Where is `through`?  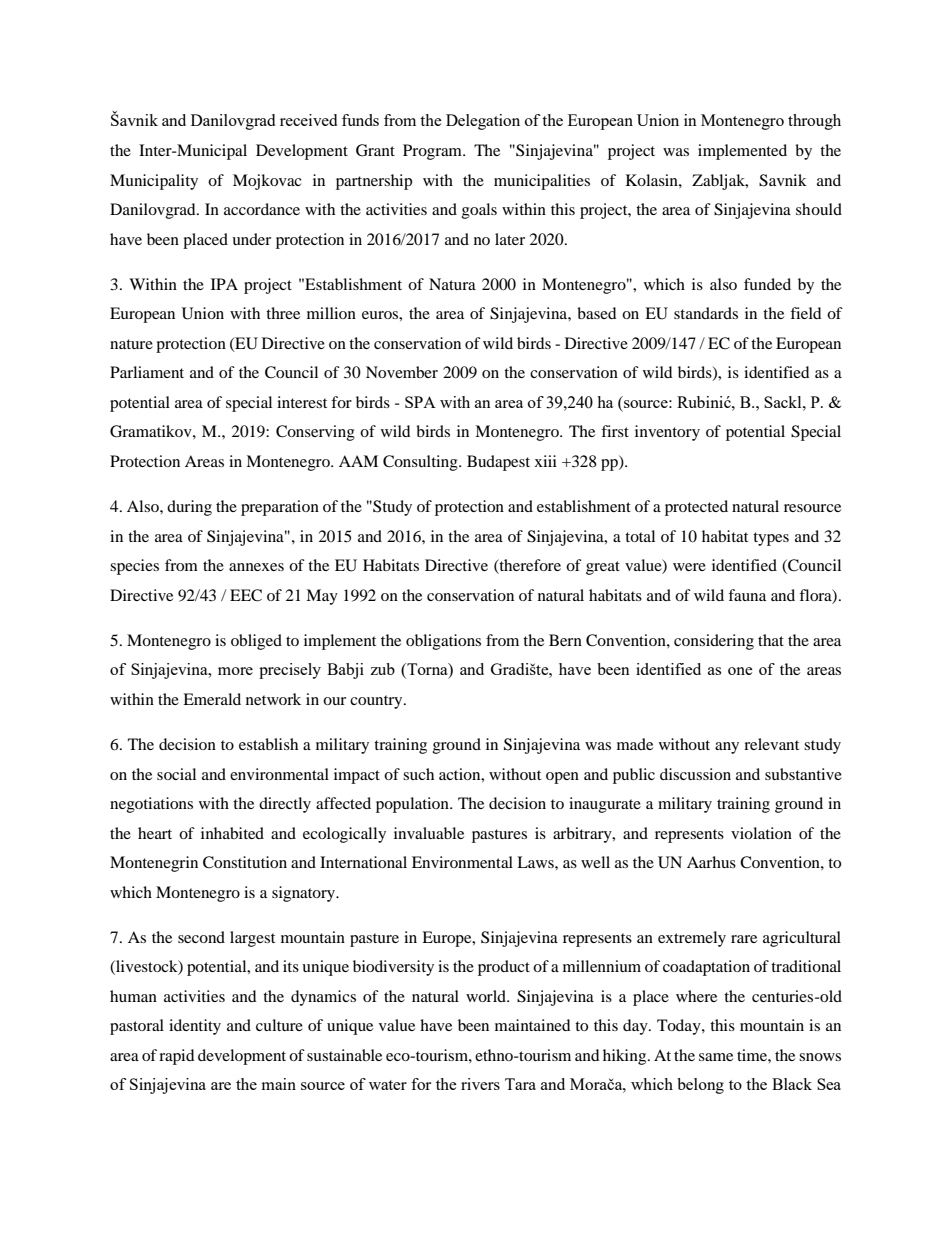 through is located at coordinates (814, 122).
